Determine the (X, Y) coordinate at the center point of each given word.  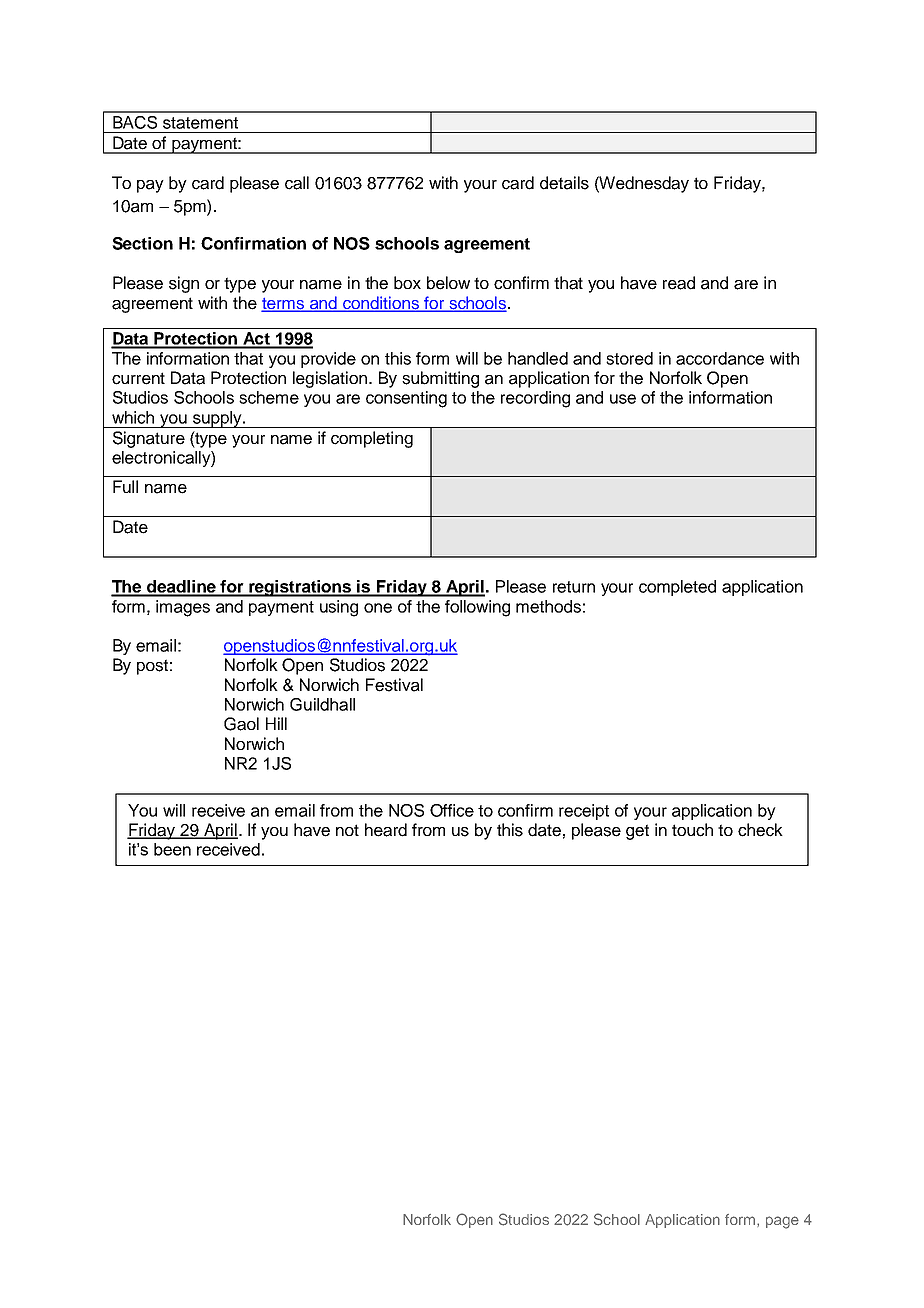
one (378, 608)
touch (692, 830)
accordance (720, 358)
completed (677, 588)
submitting (440, 379)
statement (200, 123)
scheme (269, 397)
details (564, 183)
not (347, 830)
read (679, 283)
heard (386, 830)
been (172, 849)
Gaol (241, 724)
